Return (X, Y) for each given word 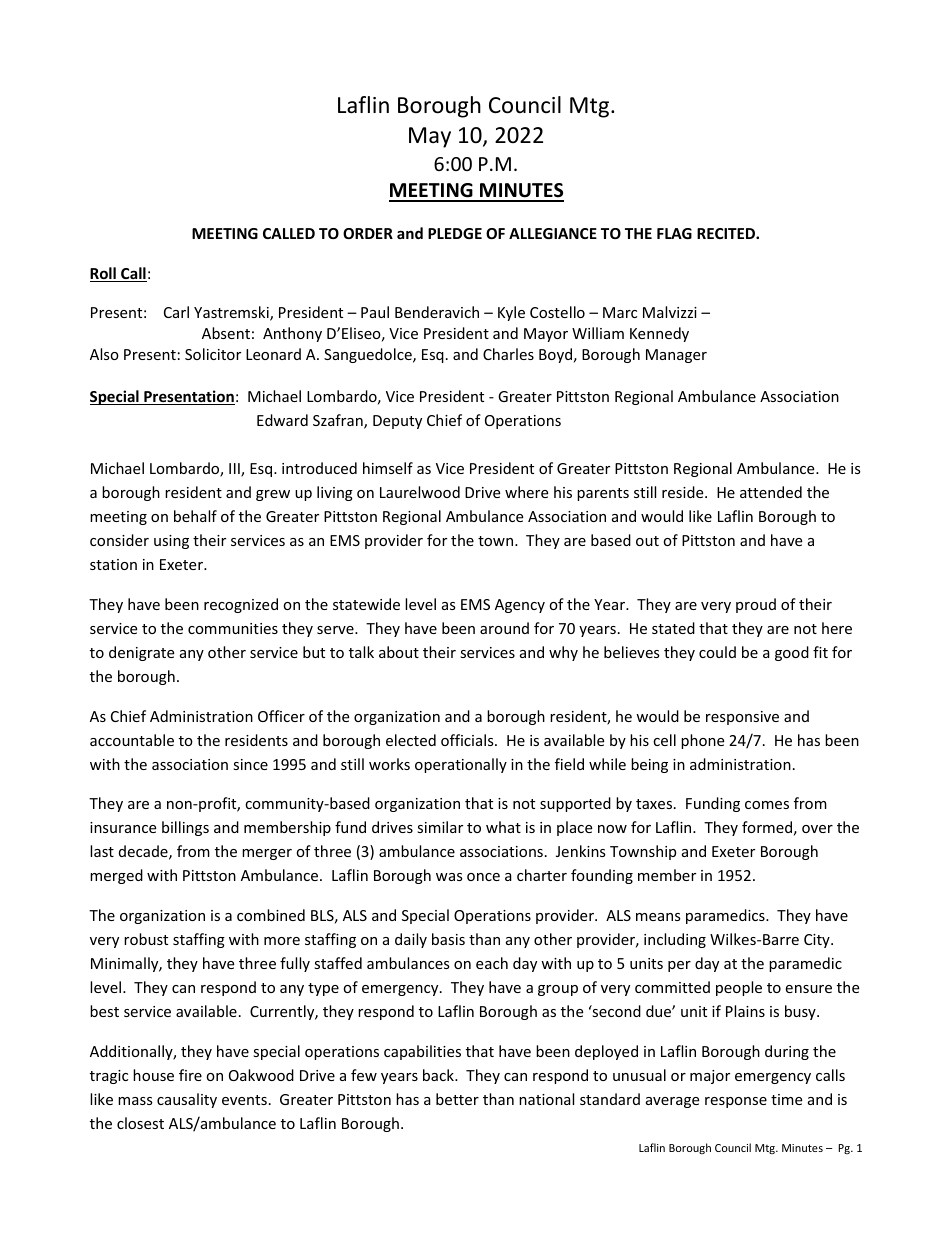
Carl (176, 312)
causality (187, 1100)
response (736, 1102)
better (457, 1099)
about (399, 652)
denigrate (141, 653)
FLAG (674, 233)
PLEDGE (455, 233)
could (717, 652)
